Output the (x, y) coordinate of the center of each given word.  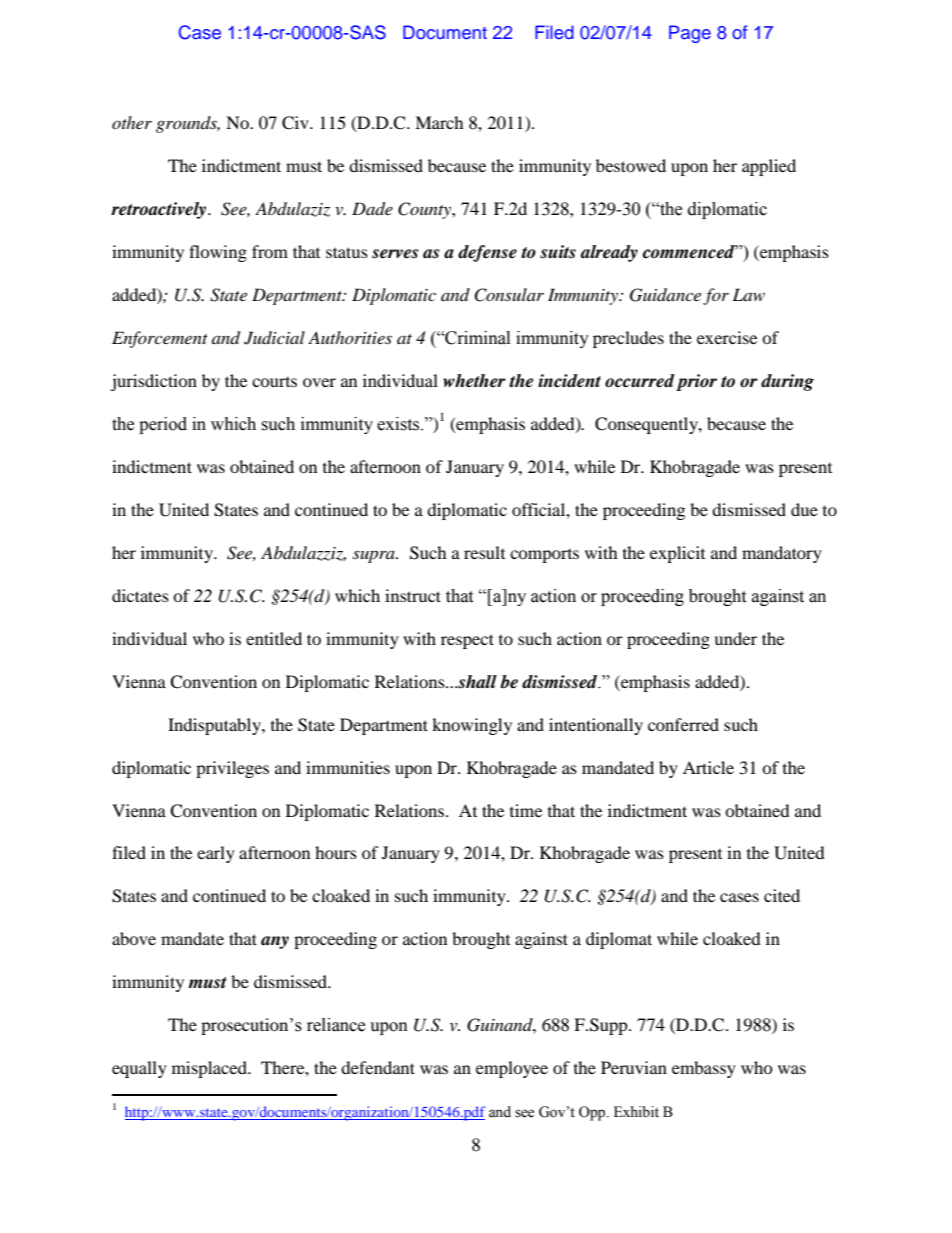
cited (782, 895)
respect (467, 641)
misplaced (210, 1069)
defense (487, 253)
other (132, 122)
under (735, 638)
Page (690, 34)
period (163, 425)
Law (748, 294)
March (439, 122)
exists (399, 424)
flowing (218, 253)
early (216, 854)
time (526, 810)
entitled (274, 638)
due (804, 509)
